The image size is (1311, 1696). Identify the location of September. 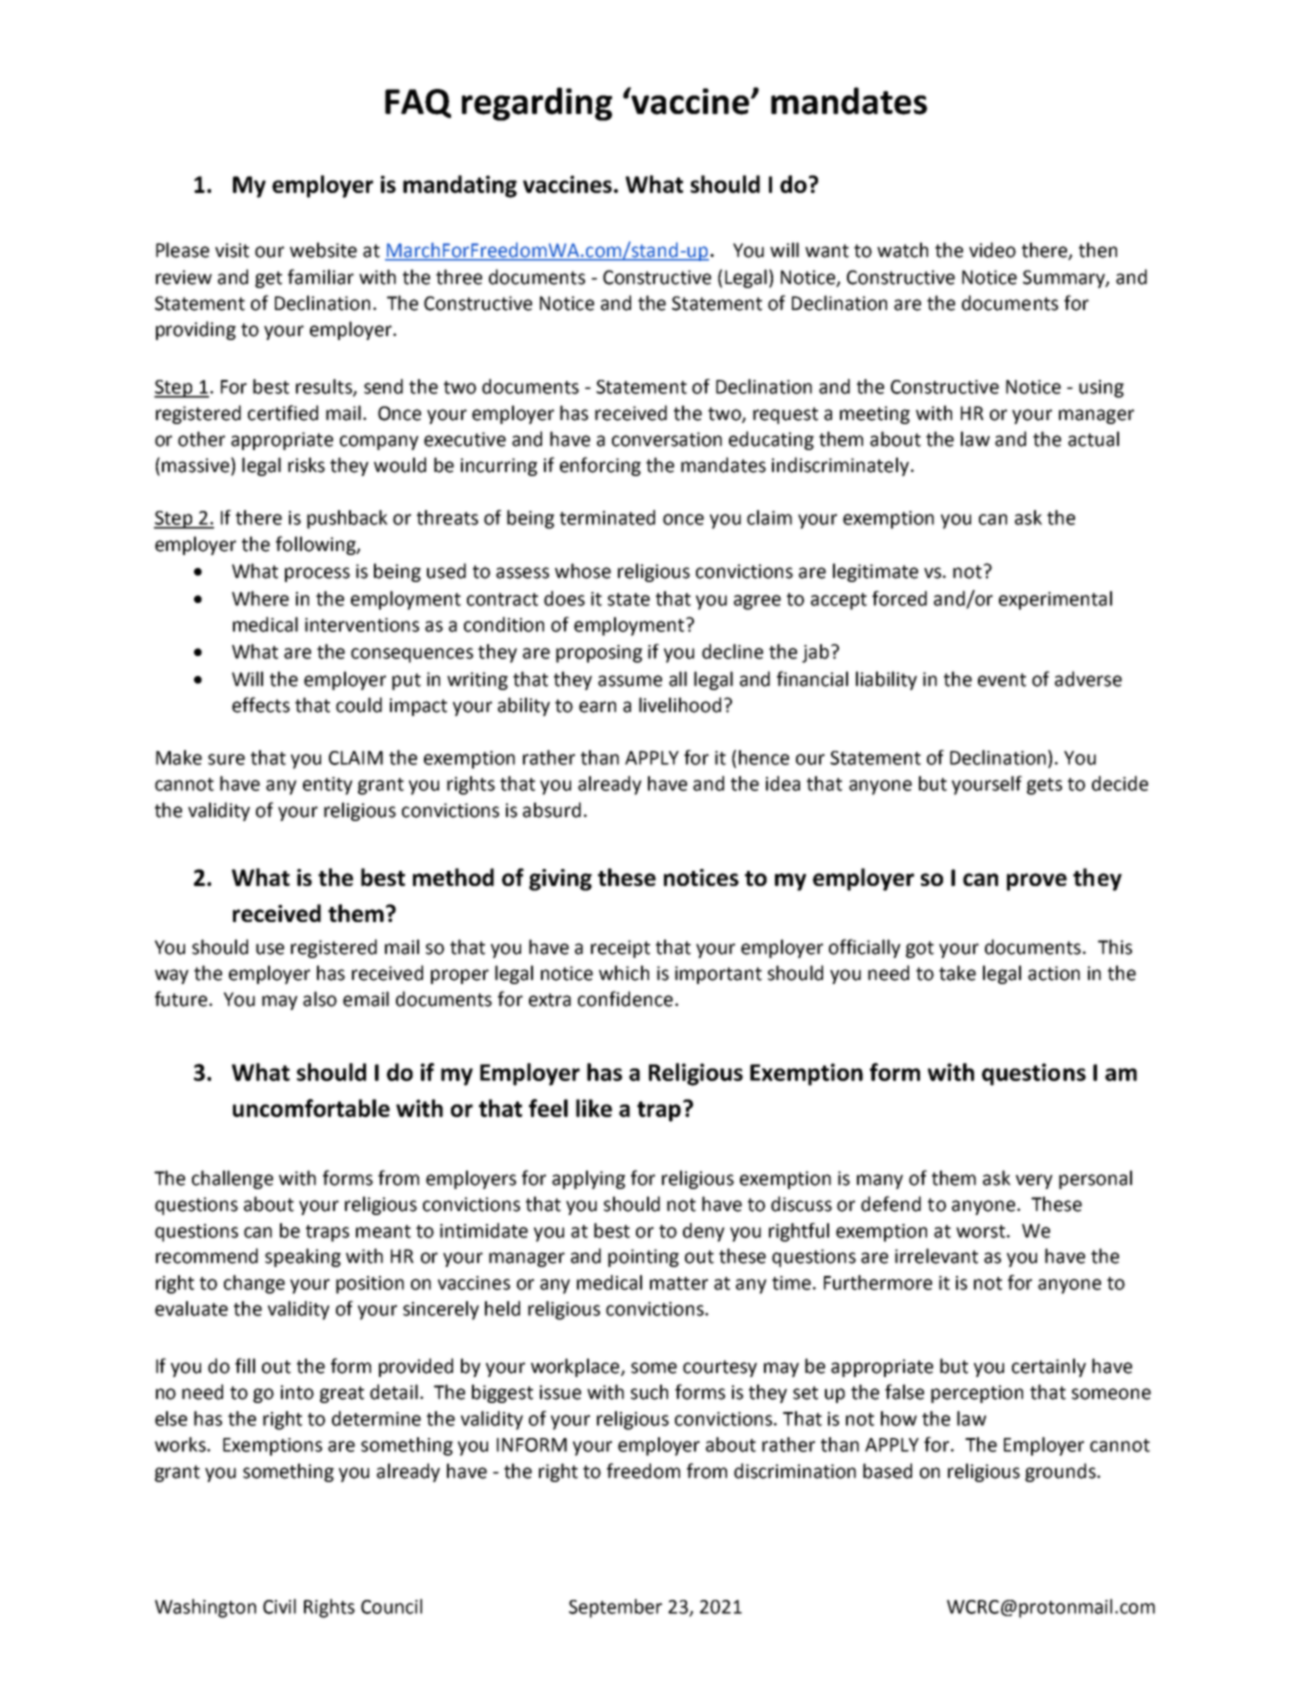
(615, 1608).
